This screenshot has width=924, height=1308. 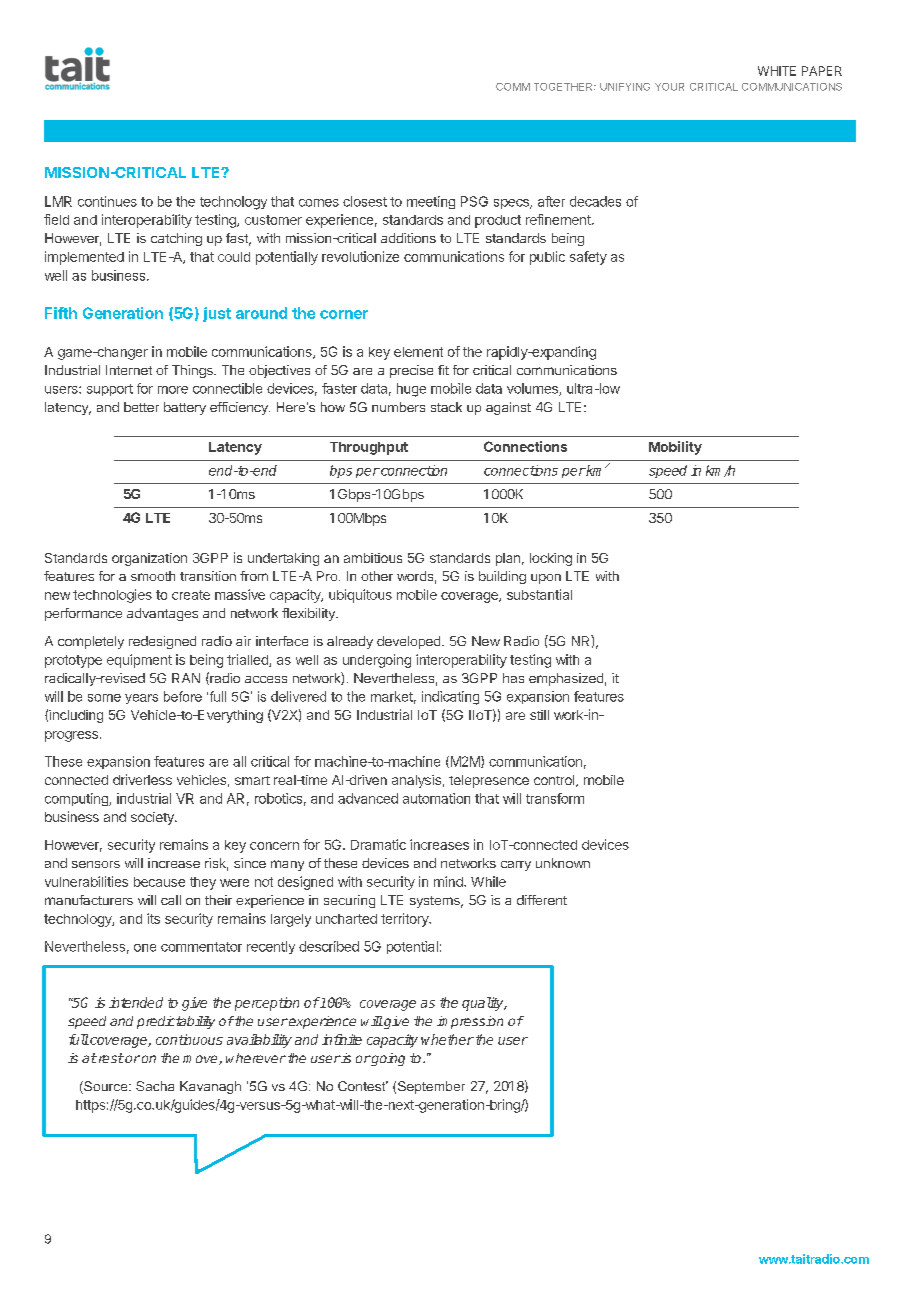 What do you see at coordinates (141, 699) in the screenshot?
I see `years` at bounding box center [141, 699].
